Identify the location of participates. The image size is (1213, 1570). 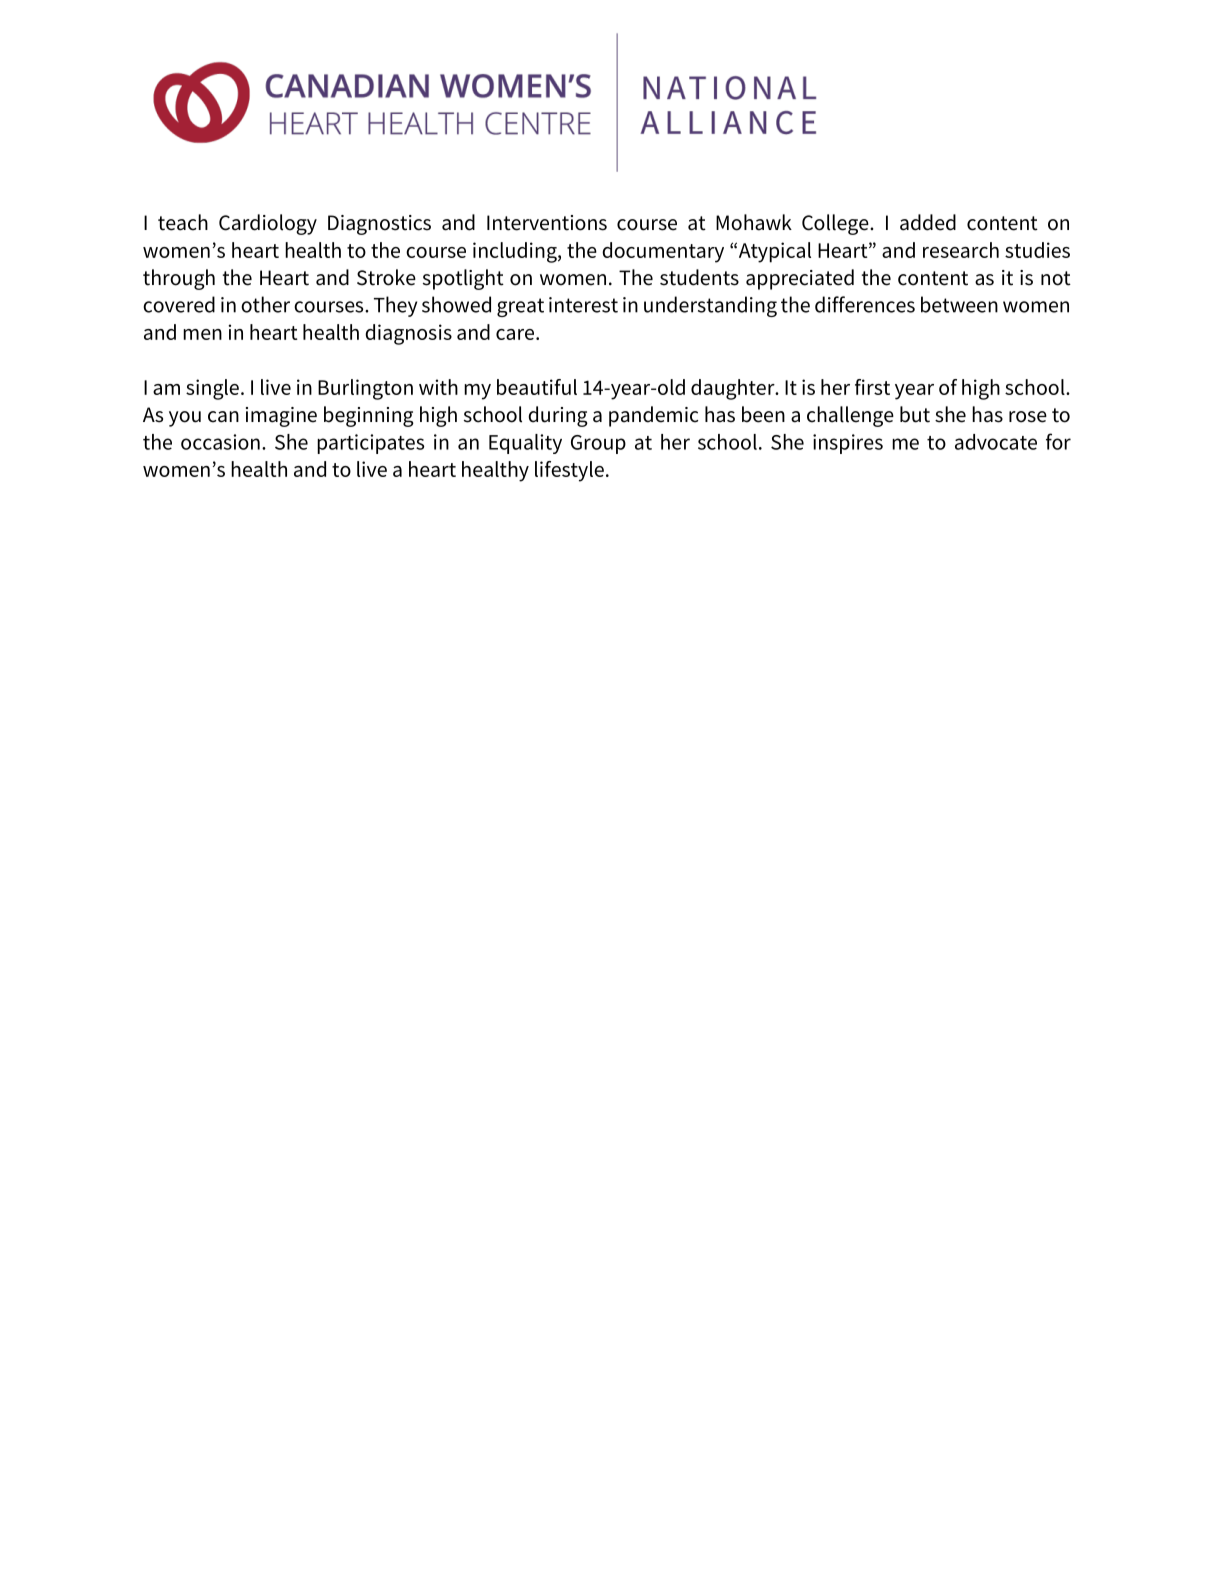
(370, 444).
